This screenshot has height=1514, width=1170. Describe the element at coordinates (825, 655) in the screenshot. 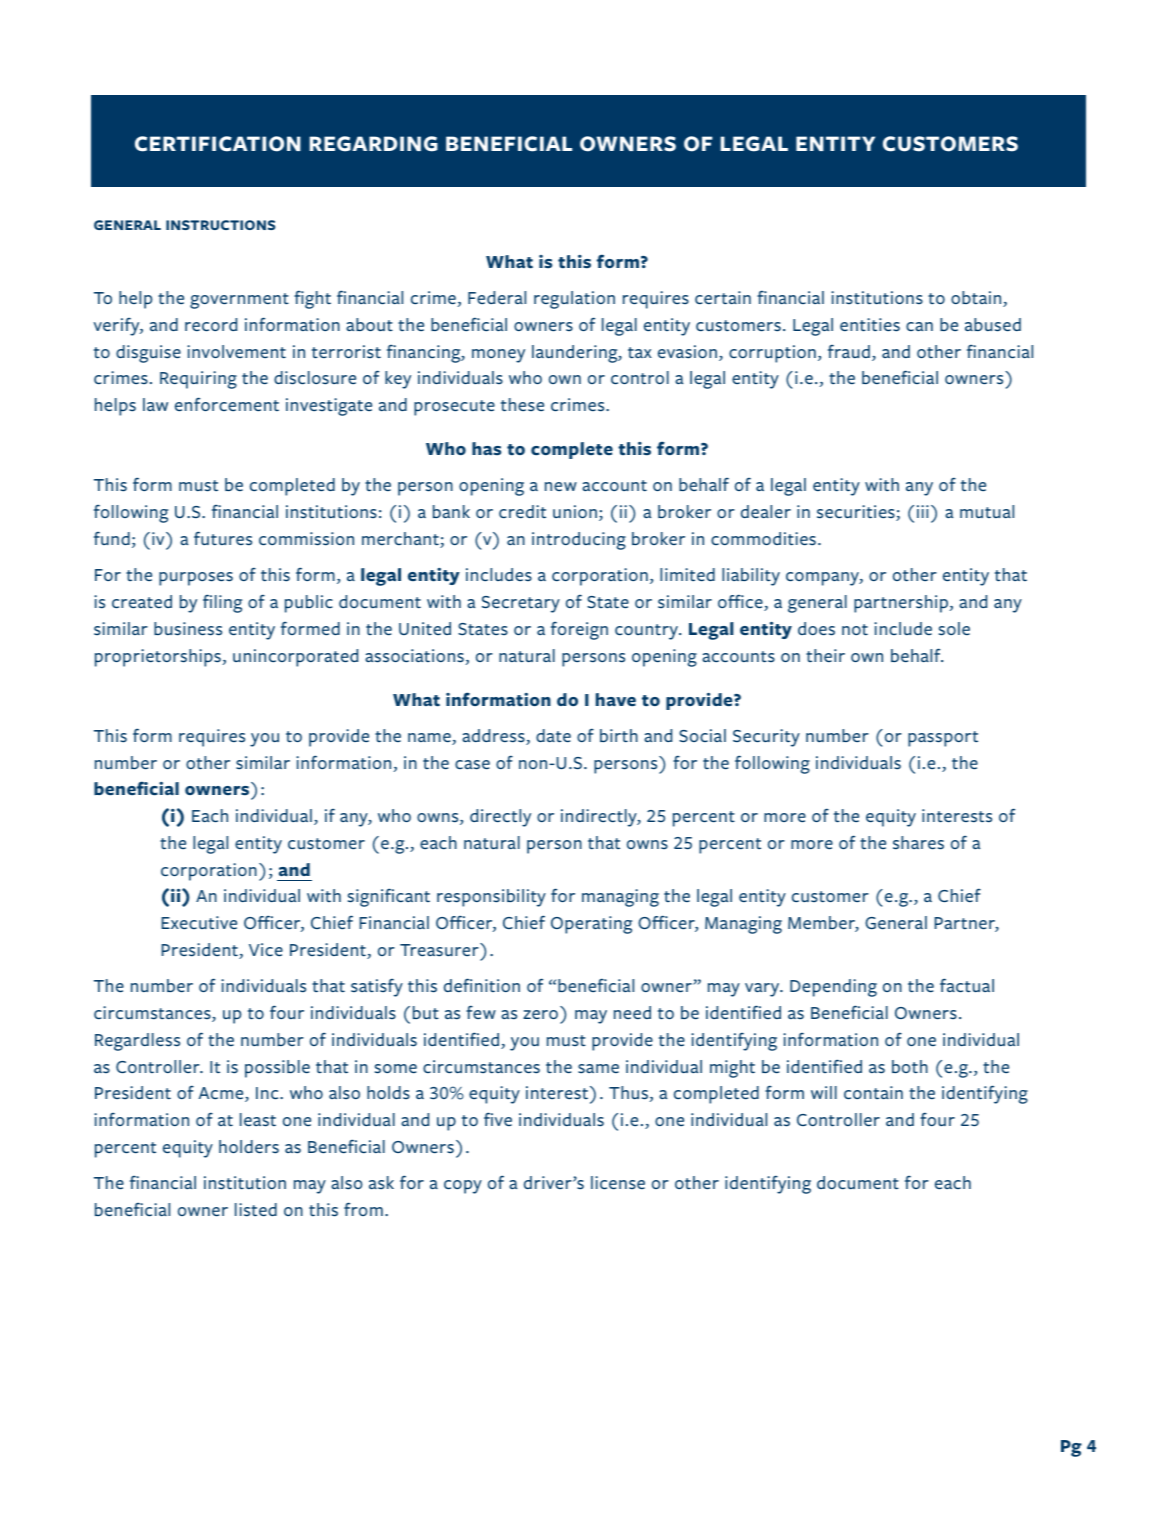

I see `their` at that location.
